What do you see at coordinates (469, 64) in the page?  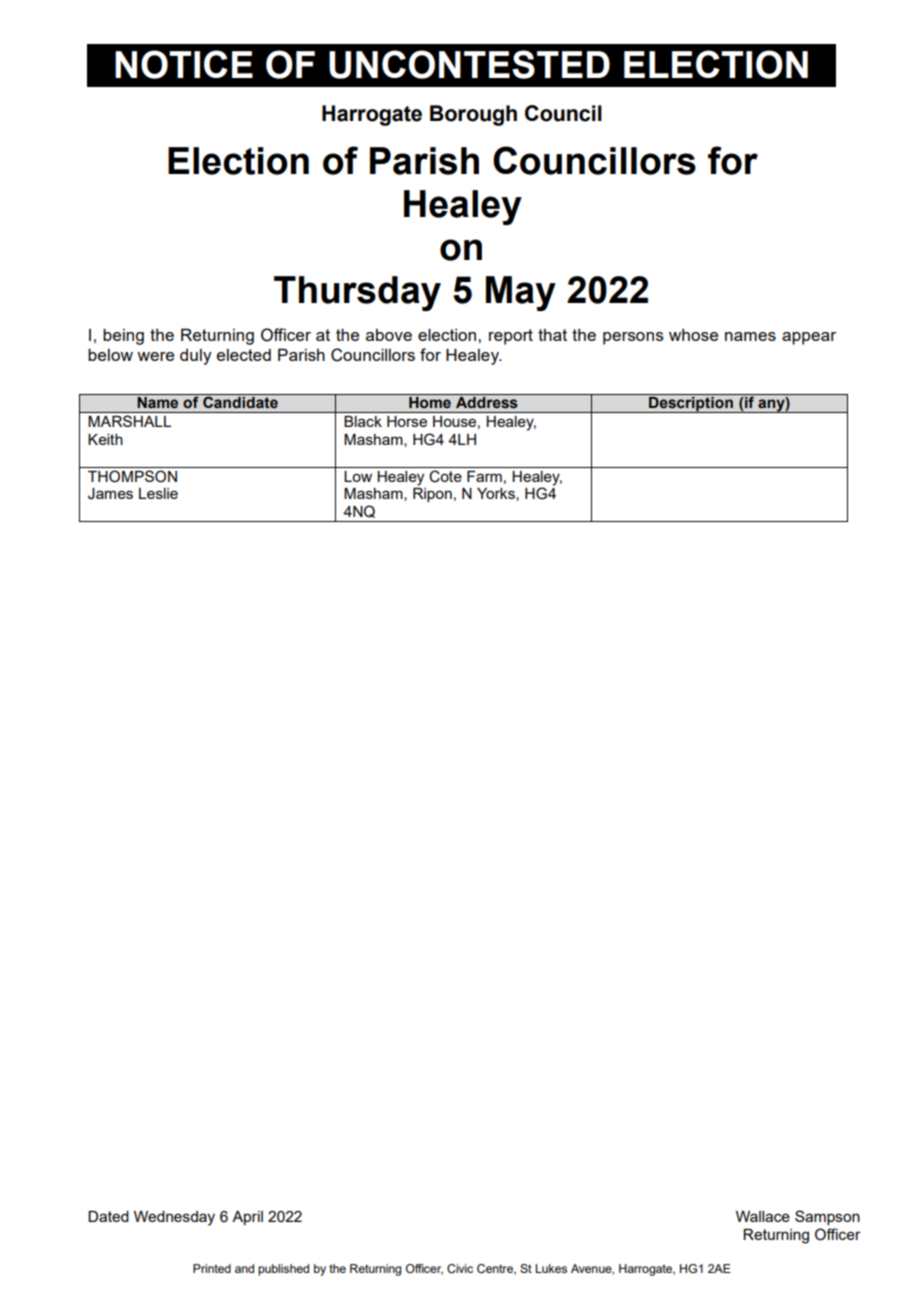 I see `UNCONTESTED` at bounding box center [469, 64].
